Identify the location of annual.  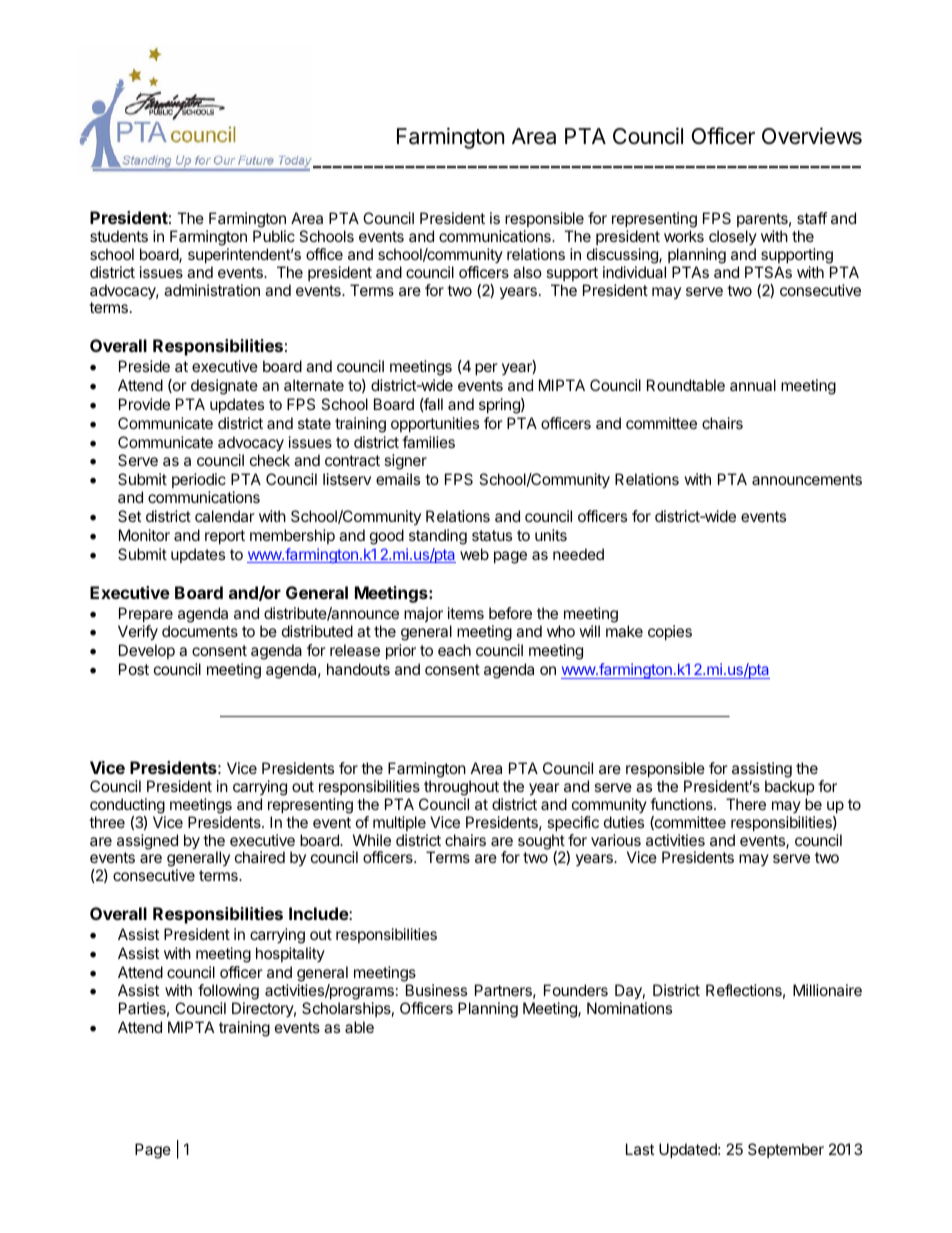
(753, 385).
